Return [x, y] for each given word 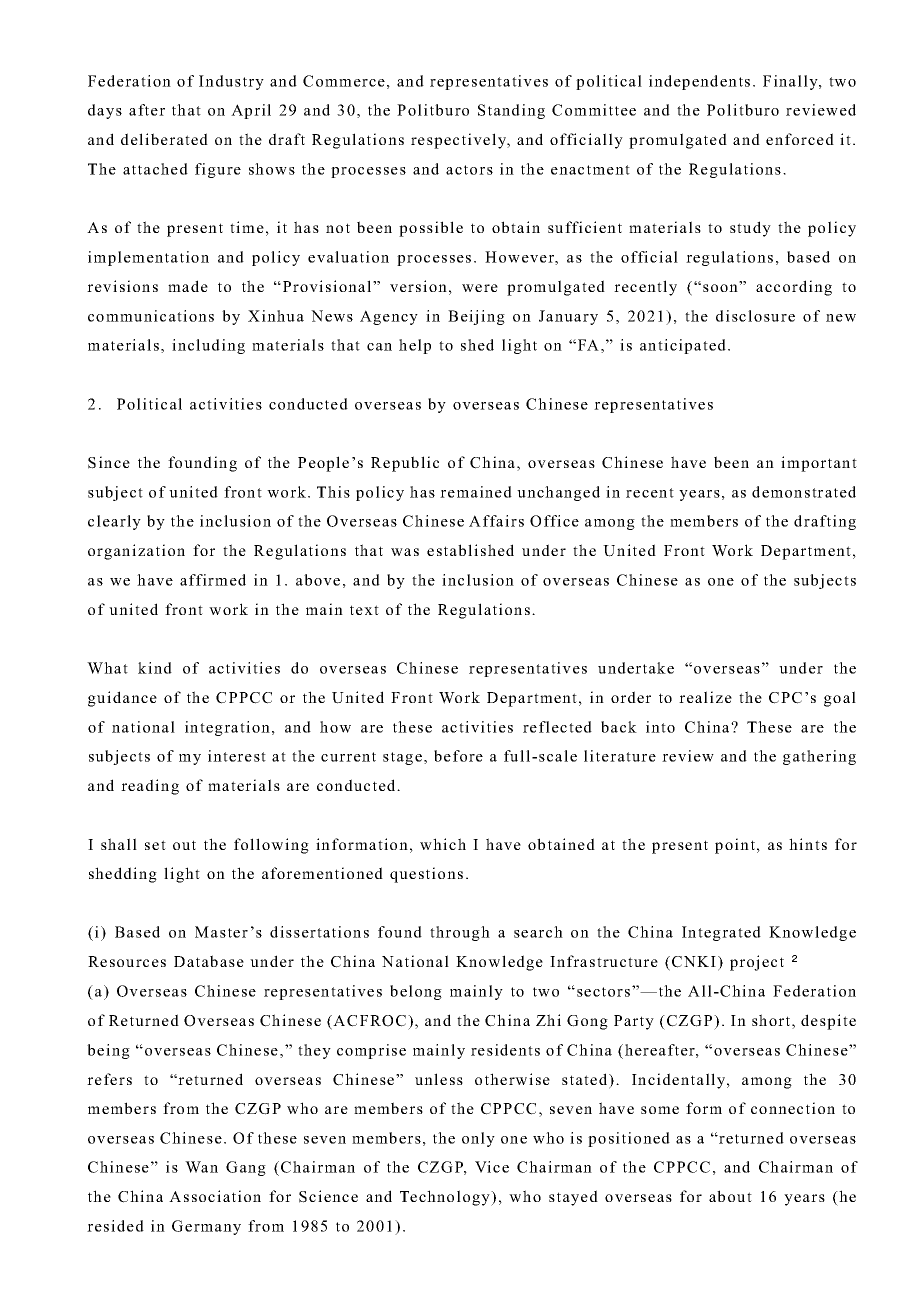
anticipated [683, 346]
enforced [800, 139]
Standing [511, 111]
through [460, 933]
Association [215, 1196]
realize [705, 697]
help [415, 346]
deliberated [164, 139]
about [730, 1196]
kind [155, 668]
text [364, 610]
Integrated [721, 933]
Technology [446, 1198]
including [208, 346]
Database [209, 961]
